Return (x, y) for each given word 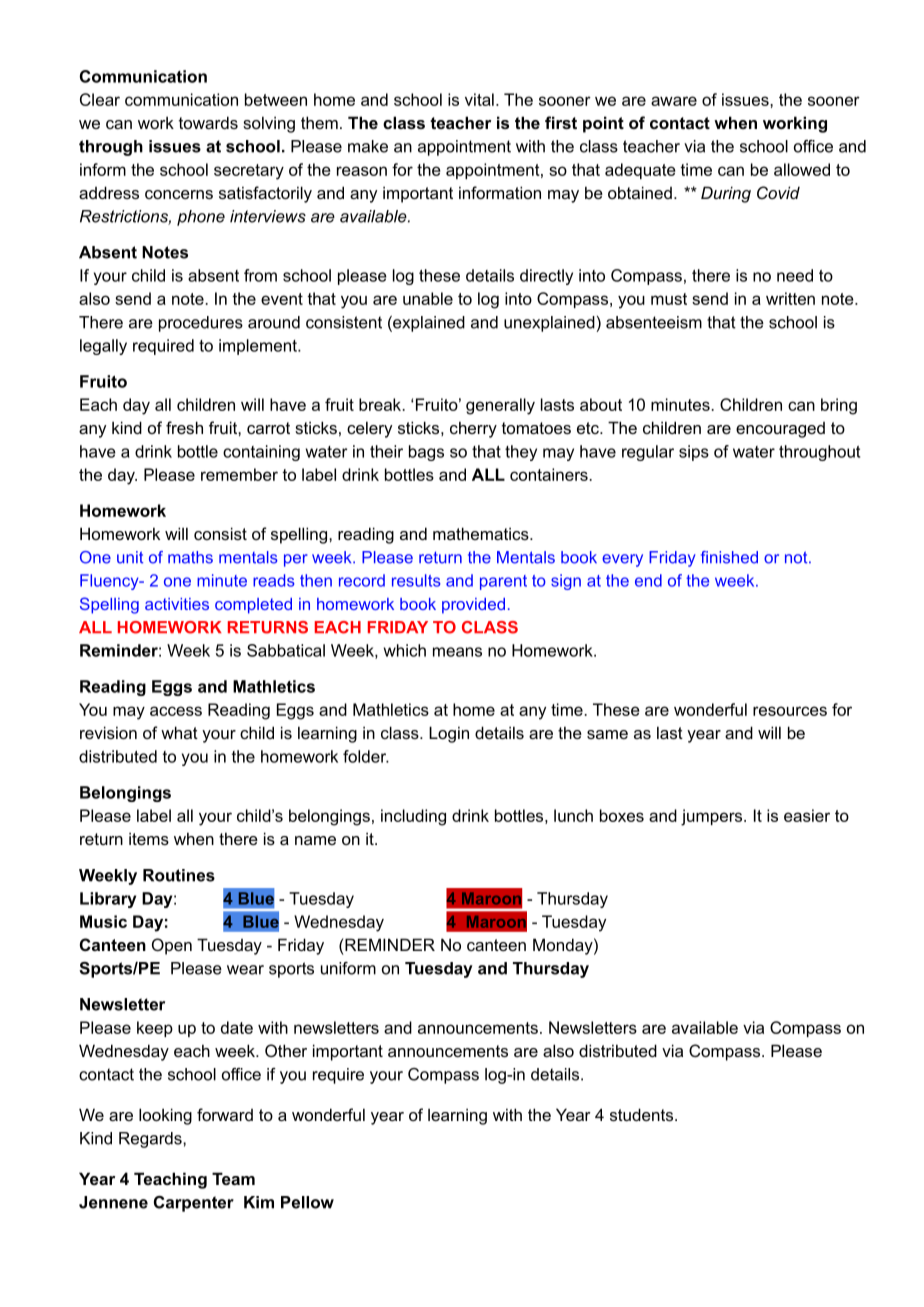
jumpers (713, 817)
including (413, 817)
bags (426, 453)
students (641, 1114)
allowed (802, 169)
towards (208, 122)
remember (239, 474)
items (149, 838)
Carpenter (194, 1204)
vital (479, 99)
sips (694, 453)
